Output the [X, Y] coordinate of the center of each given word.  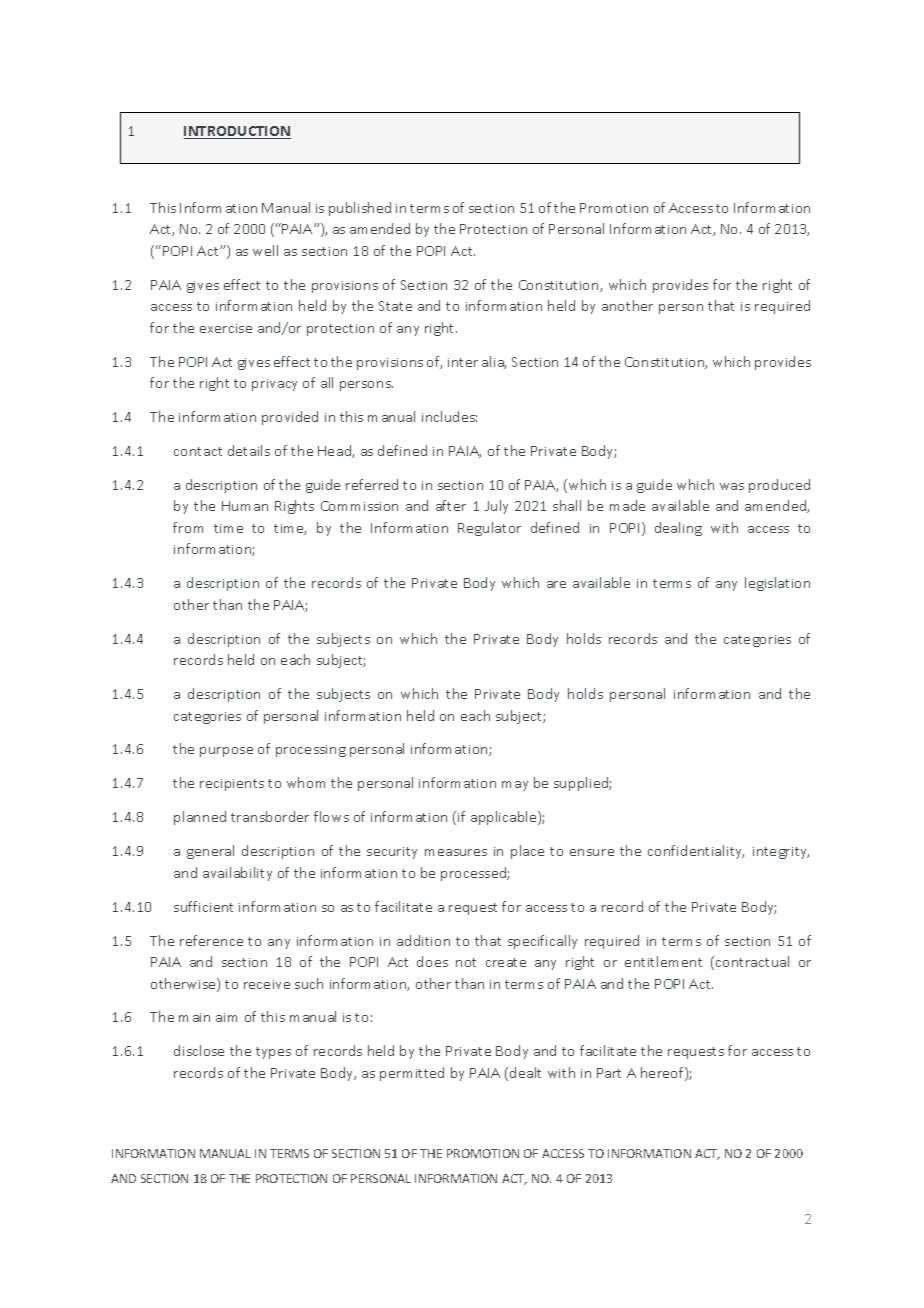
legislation [777, 584]
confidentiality [696, 852]
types [273, 1053]
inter [463, 362]
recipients [232, 785]
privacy [274, 385]
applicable [505, 818]
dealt [525, 1072]
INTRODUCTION [237, 132]
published [360, 209]
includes [449, 416]
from [188, 527]
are [556, 584]
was [732, 486]
